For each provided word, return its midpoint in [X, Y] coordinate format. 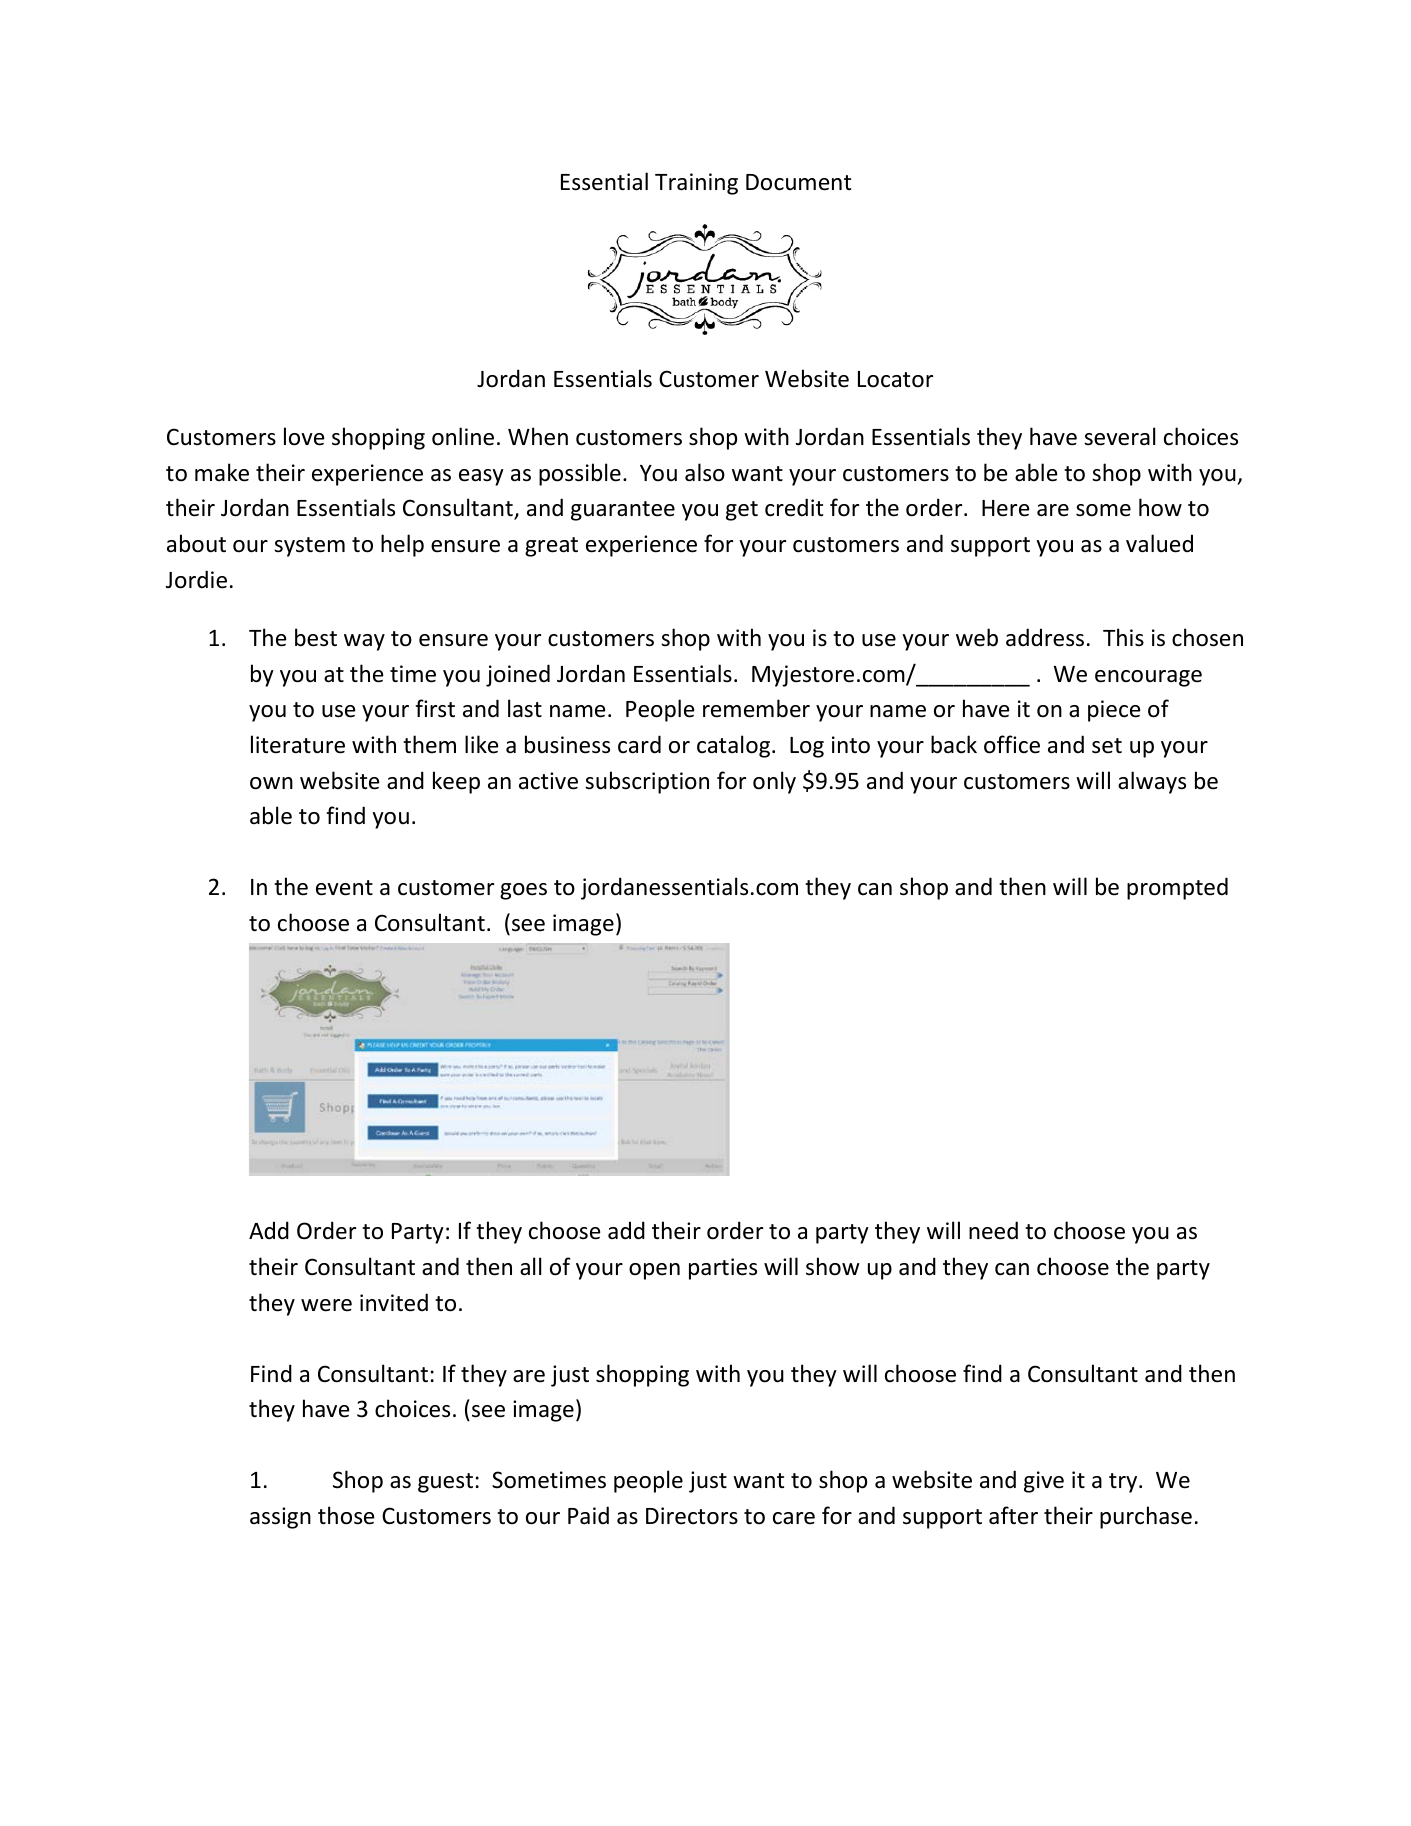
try [1124, 1483]
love [304, 436]
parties [723, 1269]
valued [1159, 543]
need [993, 1230]
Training [696, 184]
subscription [647, 782]
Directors [692, 1516]
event [344, 888]
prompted [1177, 888]
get [742, 511]
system [309, 547]
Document [798, 182]
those [346, 1515]
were [326, 1305]
